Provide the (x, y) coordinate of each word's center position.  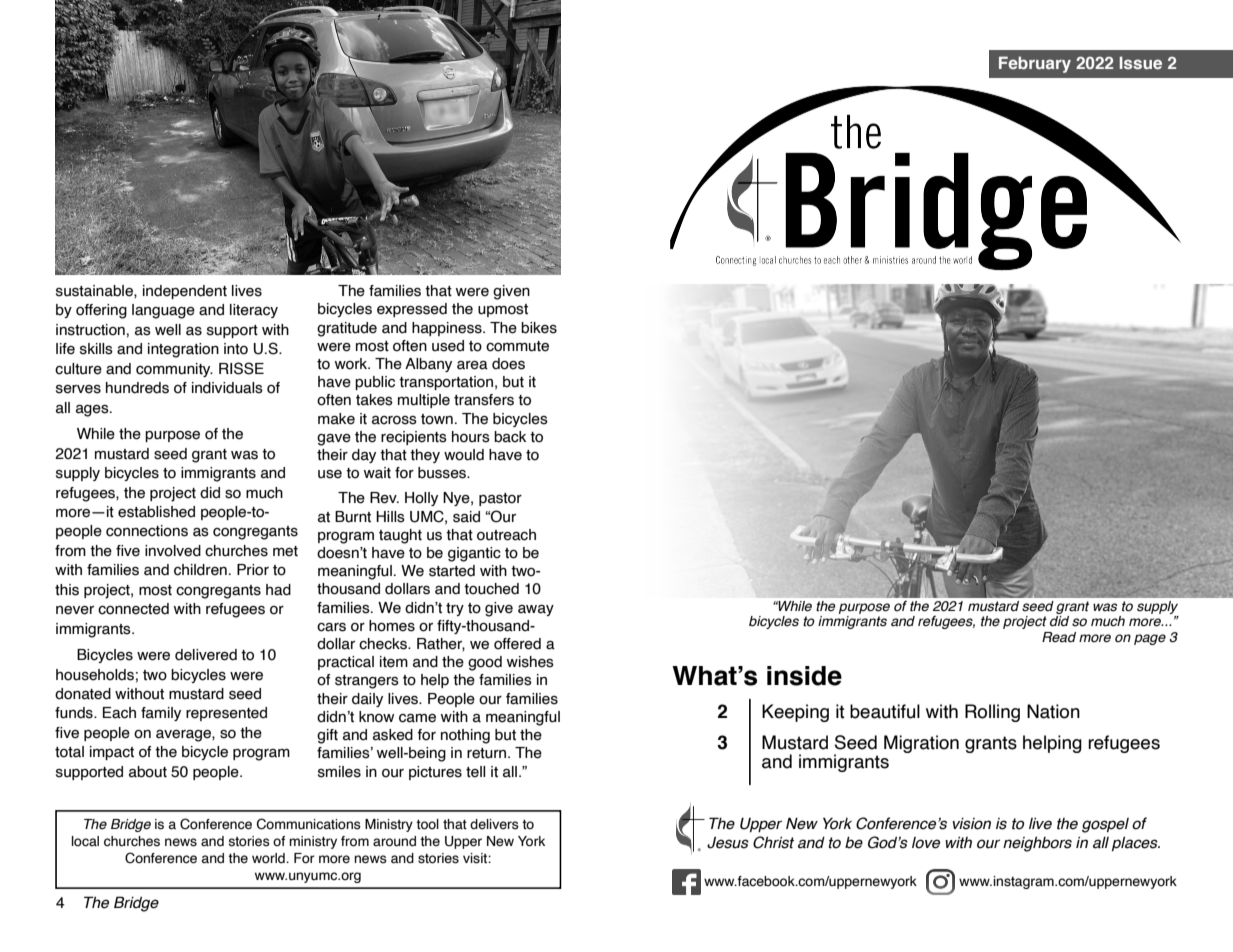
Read (1059, 637)
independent (185, 292)
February (1035, 64)
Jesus (728, 843)
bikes (539, 328)
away (536, 610)
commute (517, 346)
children (200, 570)
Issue (1140, 62)
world (269, 858)
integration (183, 350)
